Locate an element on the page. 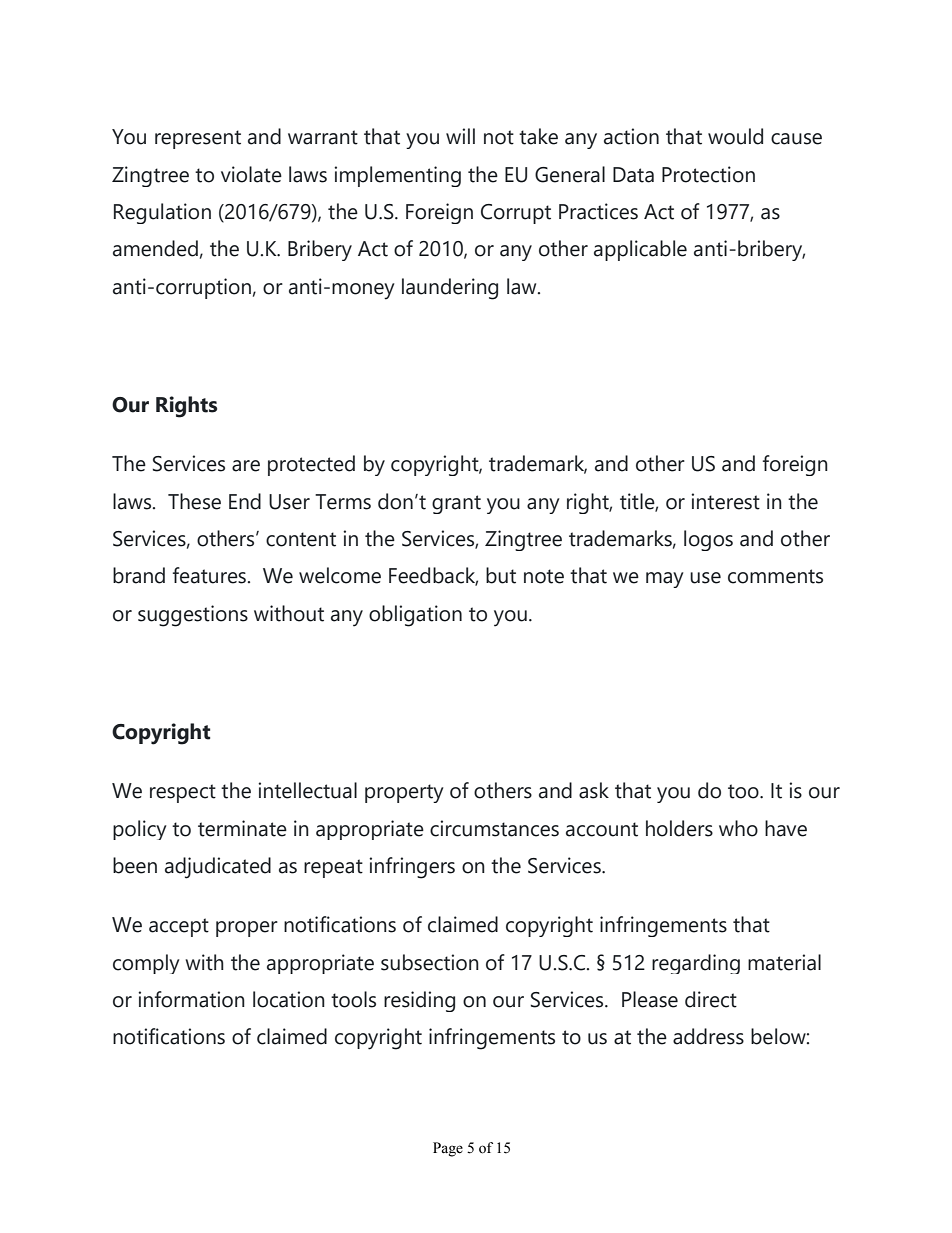 Image resolution: width=952 pixels, height=1233 pixels. will is located at coordinates (460, 136).
